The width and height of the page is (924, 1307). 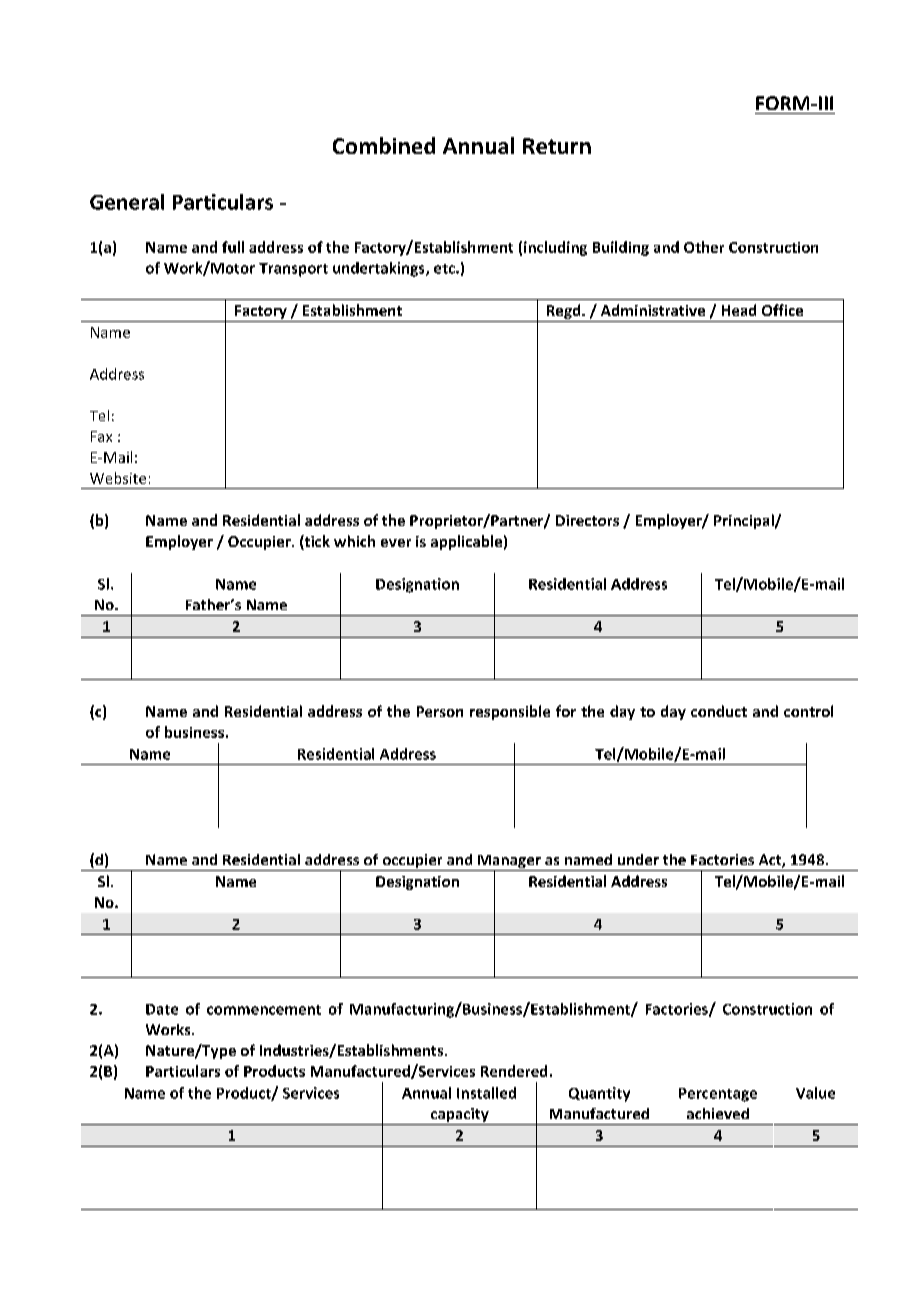 What do you see at coordinates (440, 711) in the page?
I see `Person` at bounding box center [440, 711].
